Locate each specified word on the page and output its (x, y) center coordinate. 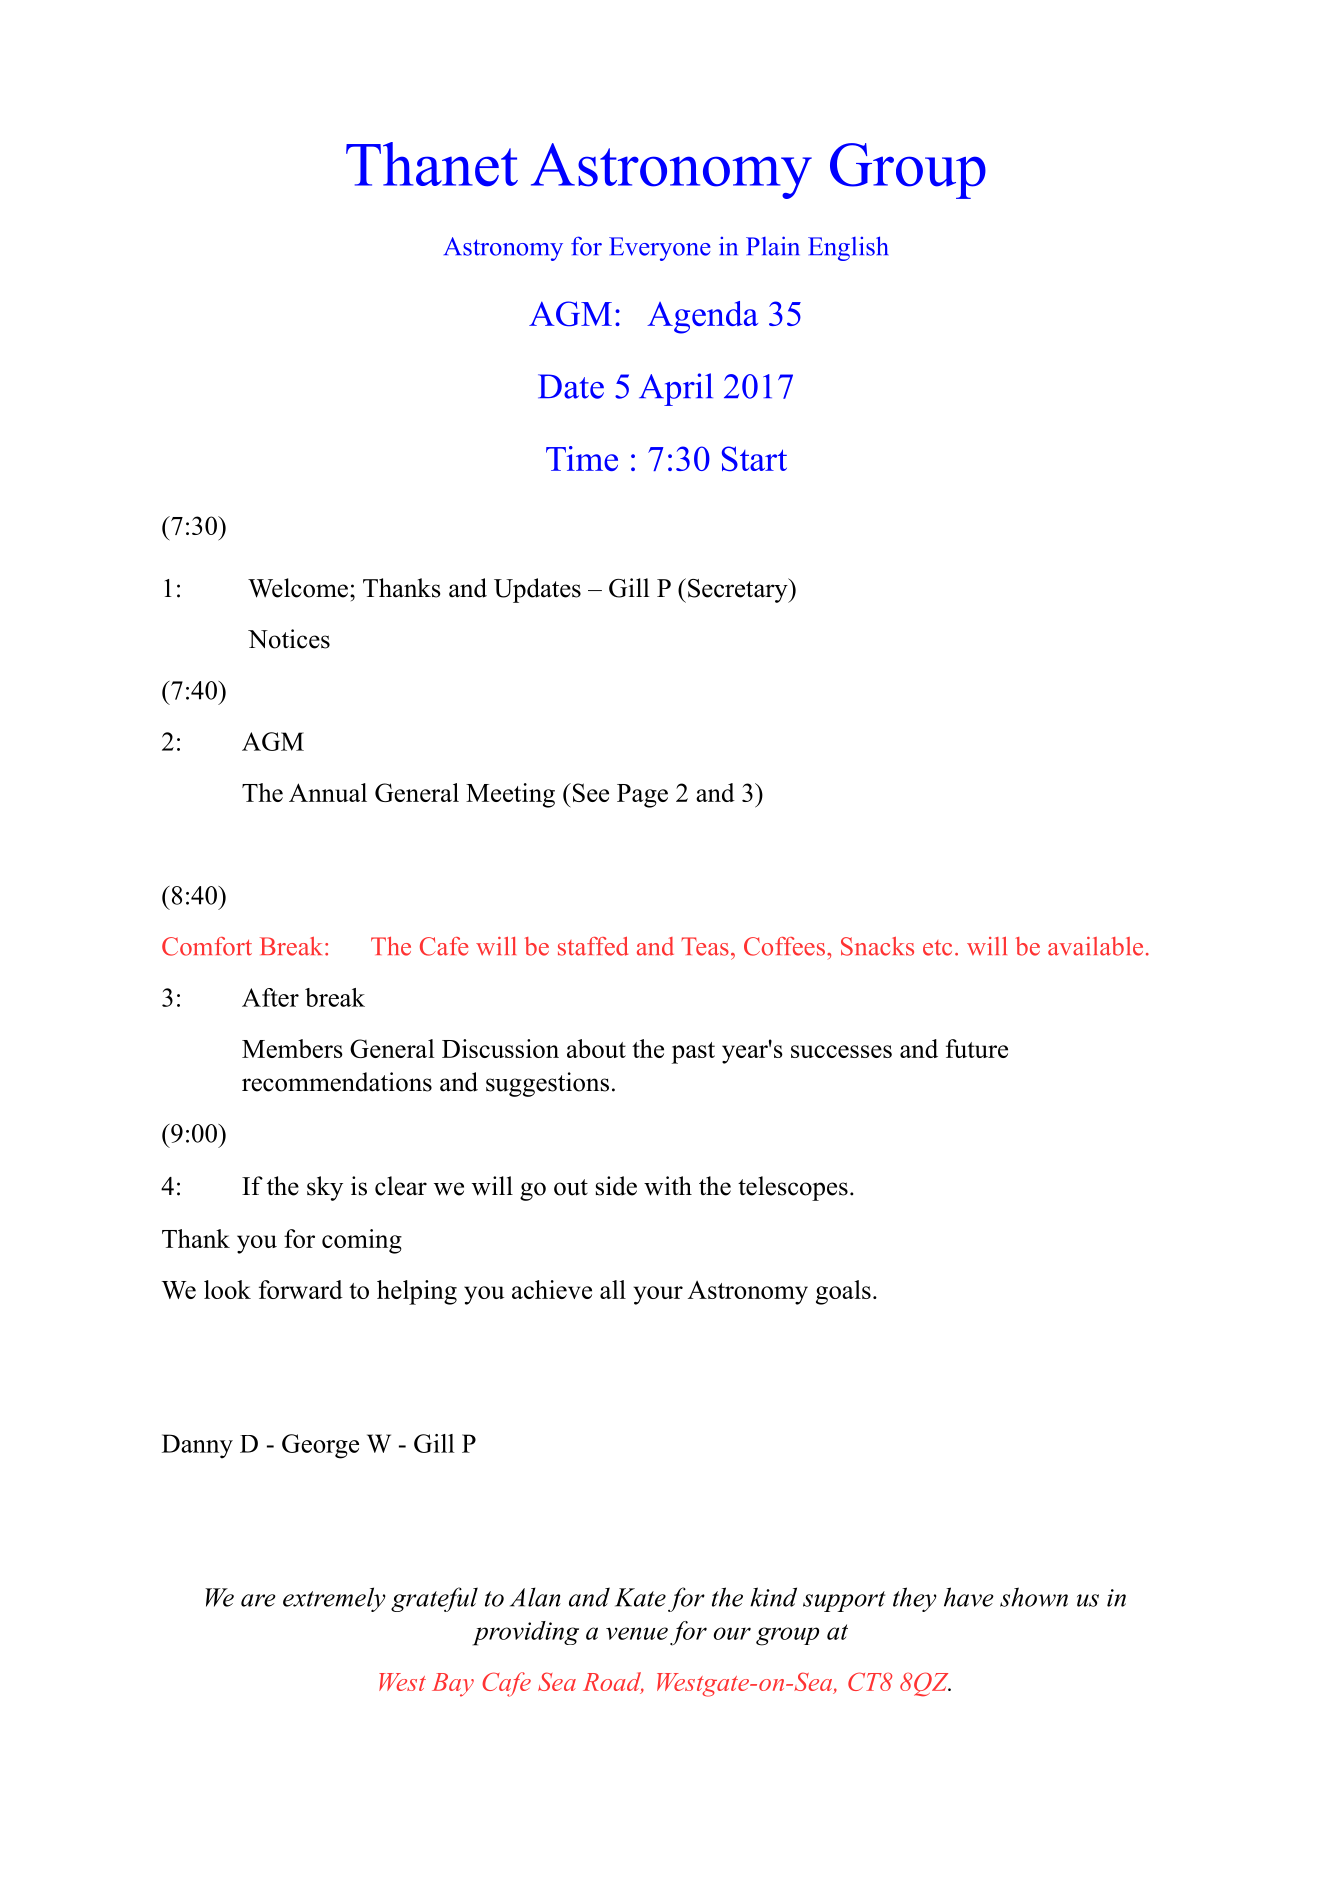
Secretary (739, 590)
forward (301, 1289)
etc (937, 948)
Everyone (660, 249)
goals (843, 1292)
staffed (593, 946)
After (270, 997)
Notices (289, 639)
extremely (334, 1599)
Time (582, 458)
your (658, 1295)
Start (754, 458)
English (848, 248)
